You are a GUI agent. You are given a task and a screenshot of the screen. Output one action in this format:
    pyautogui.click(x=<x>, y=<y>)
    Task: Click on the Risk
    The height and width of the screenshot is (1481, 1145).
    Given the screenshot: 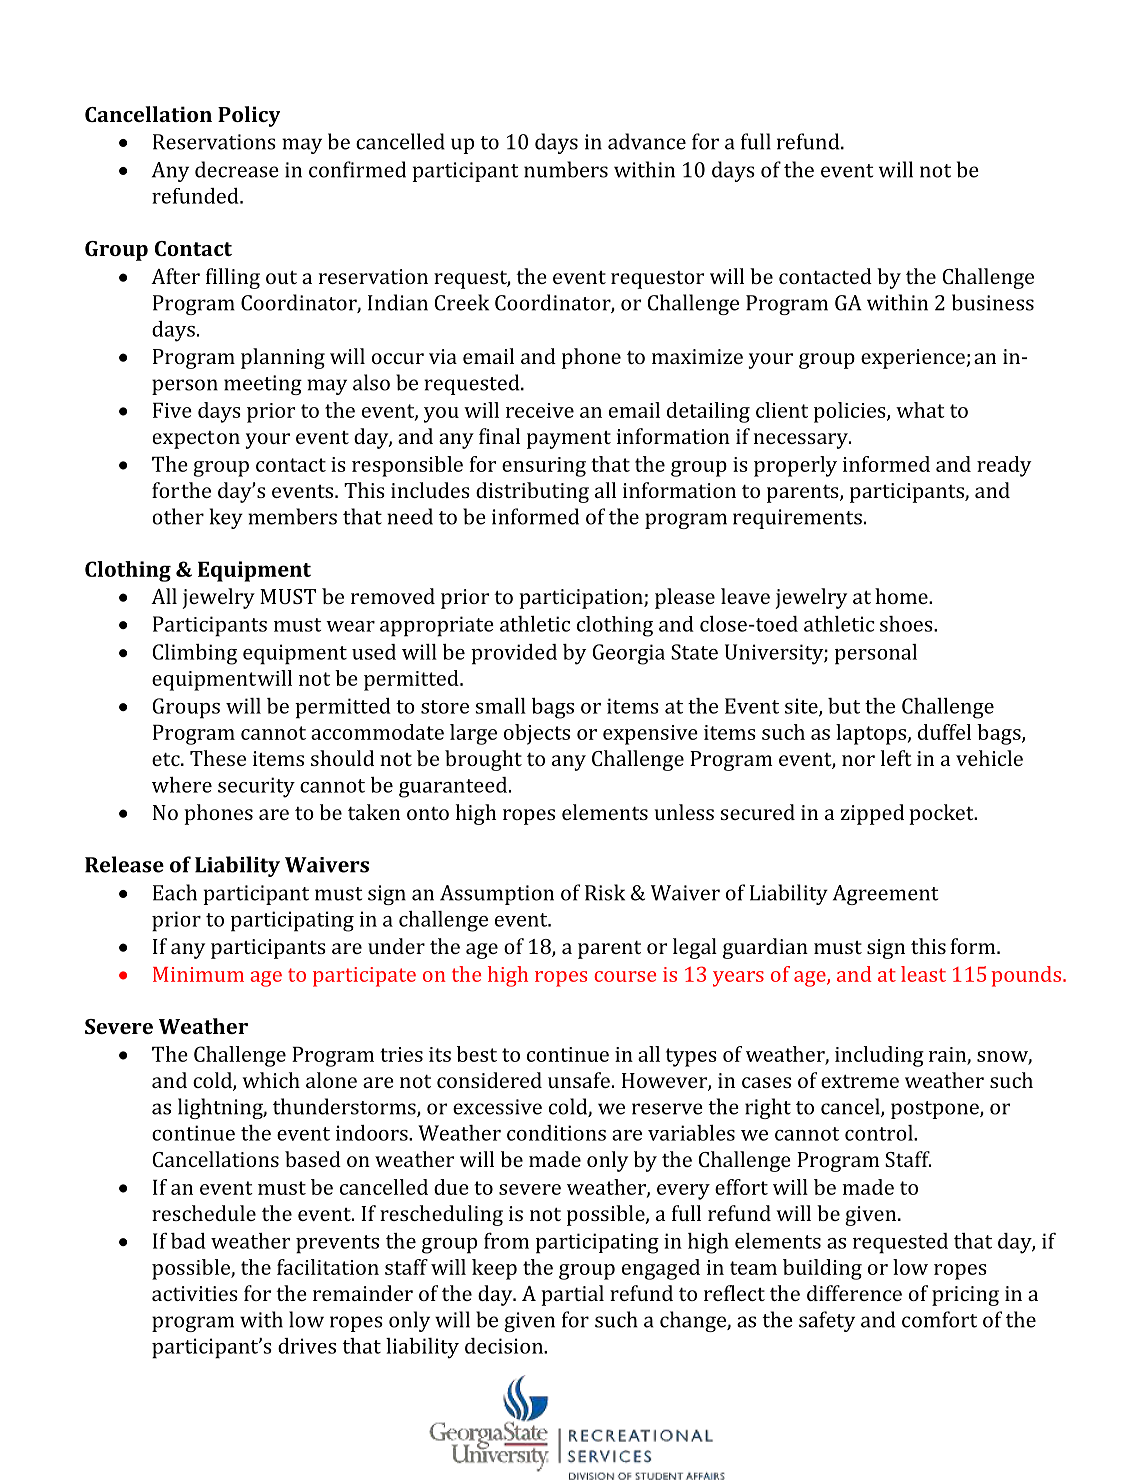 What is the action you would take?
    pyautogui.click(x=605, y=892)
